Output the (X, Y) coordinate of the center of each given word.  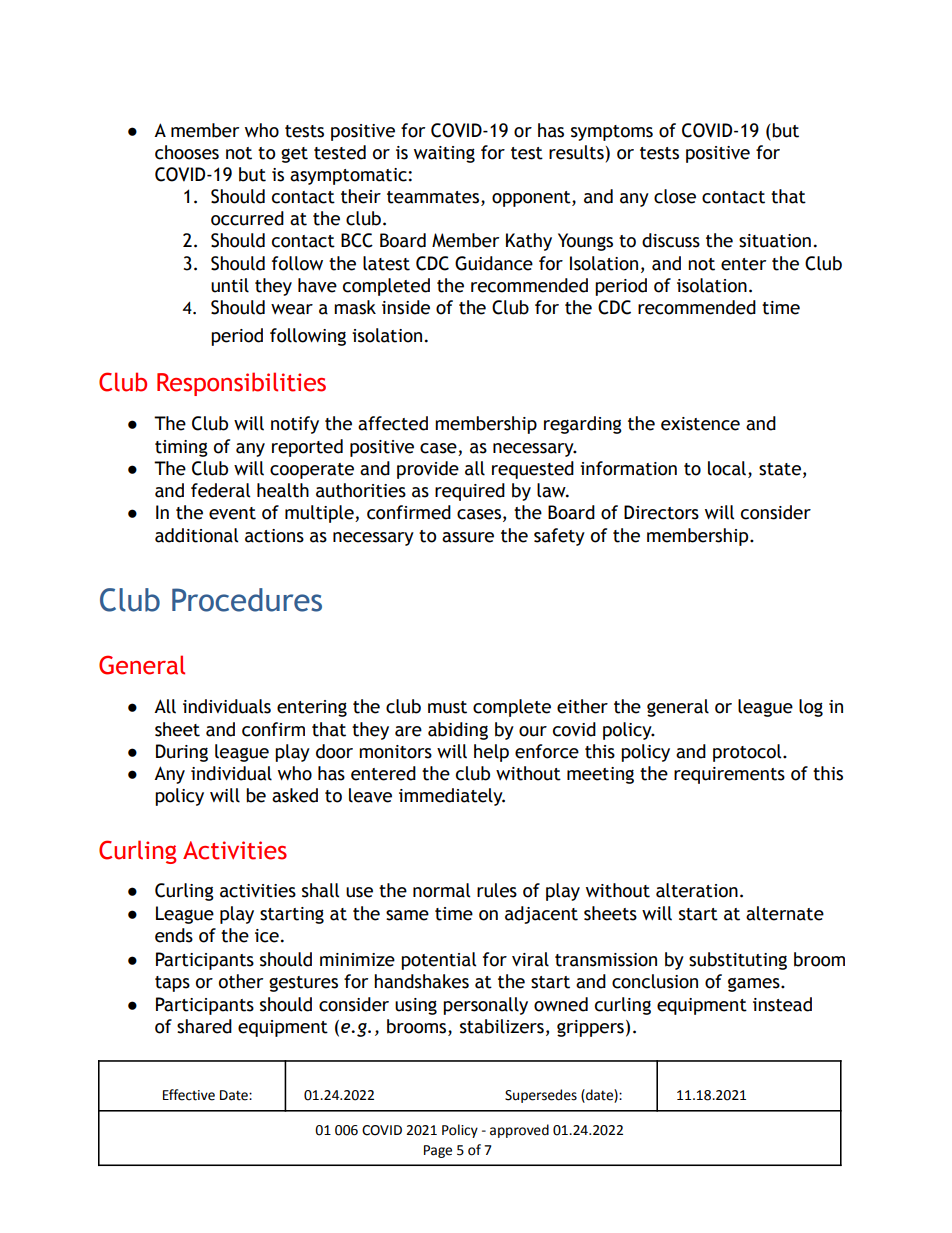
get (294, 155)
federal (220, 490)
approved (519, 1131)
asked (295, 795)
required (470, 492)
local (727, 468)
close (675, 196)
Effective (189, 1095)
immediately (452, 797)
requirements (729, 775)
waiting (444, 154)
